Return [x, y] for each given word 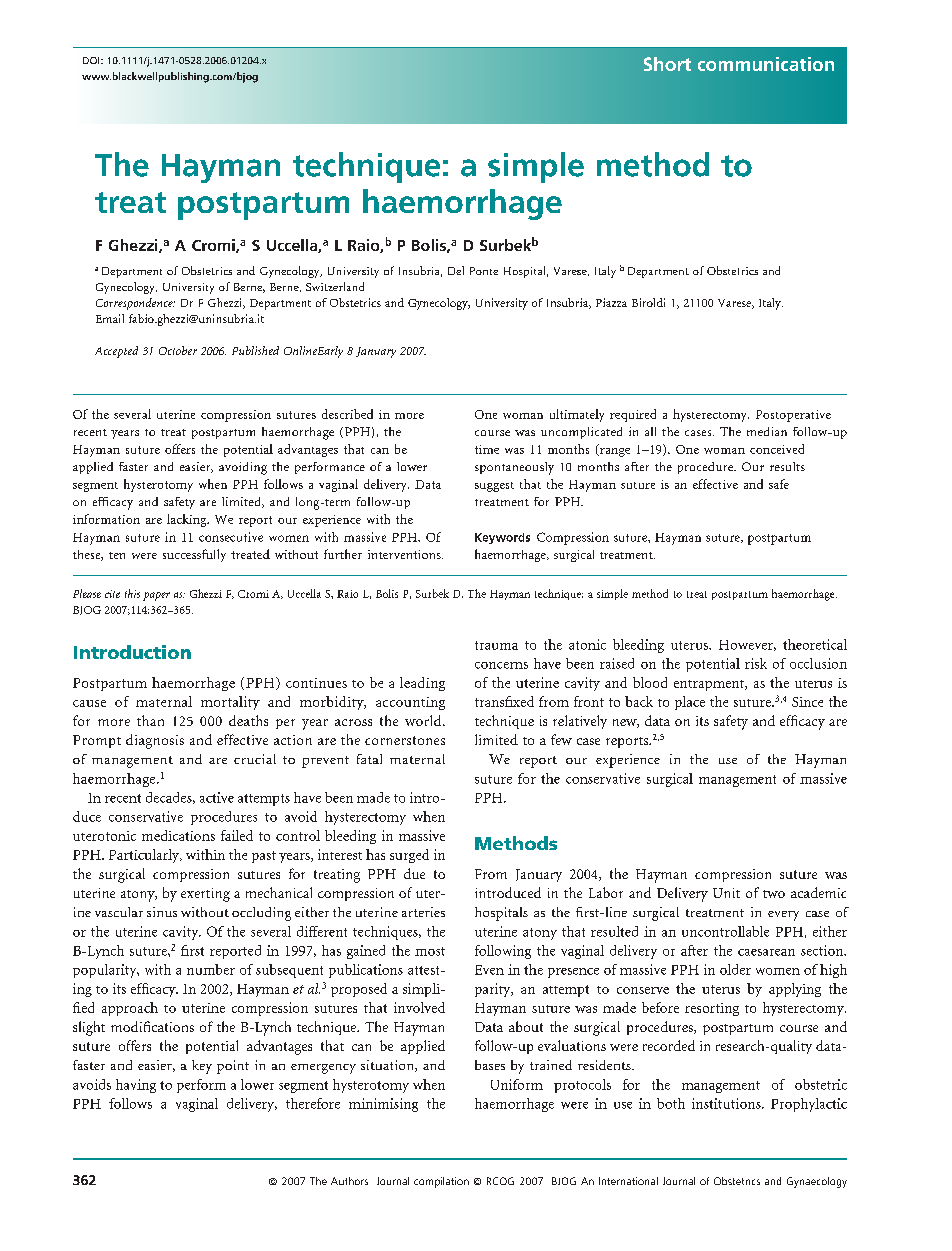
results [787, 466]
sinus [162, 912]
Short [667, 64]
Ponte [484, 271]
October [178, 350]
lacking [188, 520]
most [430, 951]
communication [766, 64]
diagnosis [155, 741]
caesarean [766, 952]
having [136, 1086]
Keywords [502, 538]
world [424, 720]
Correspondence [135, 304]
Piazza [611, 302]
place [690, 703]
